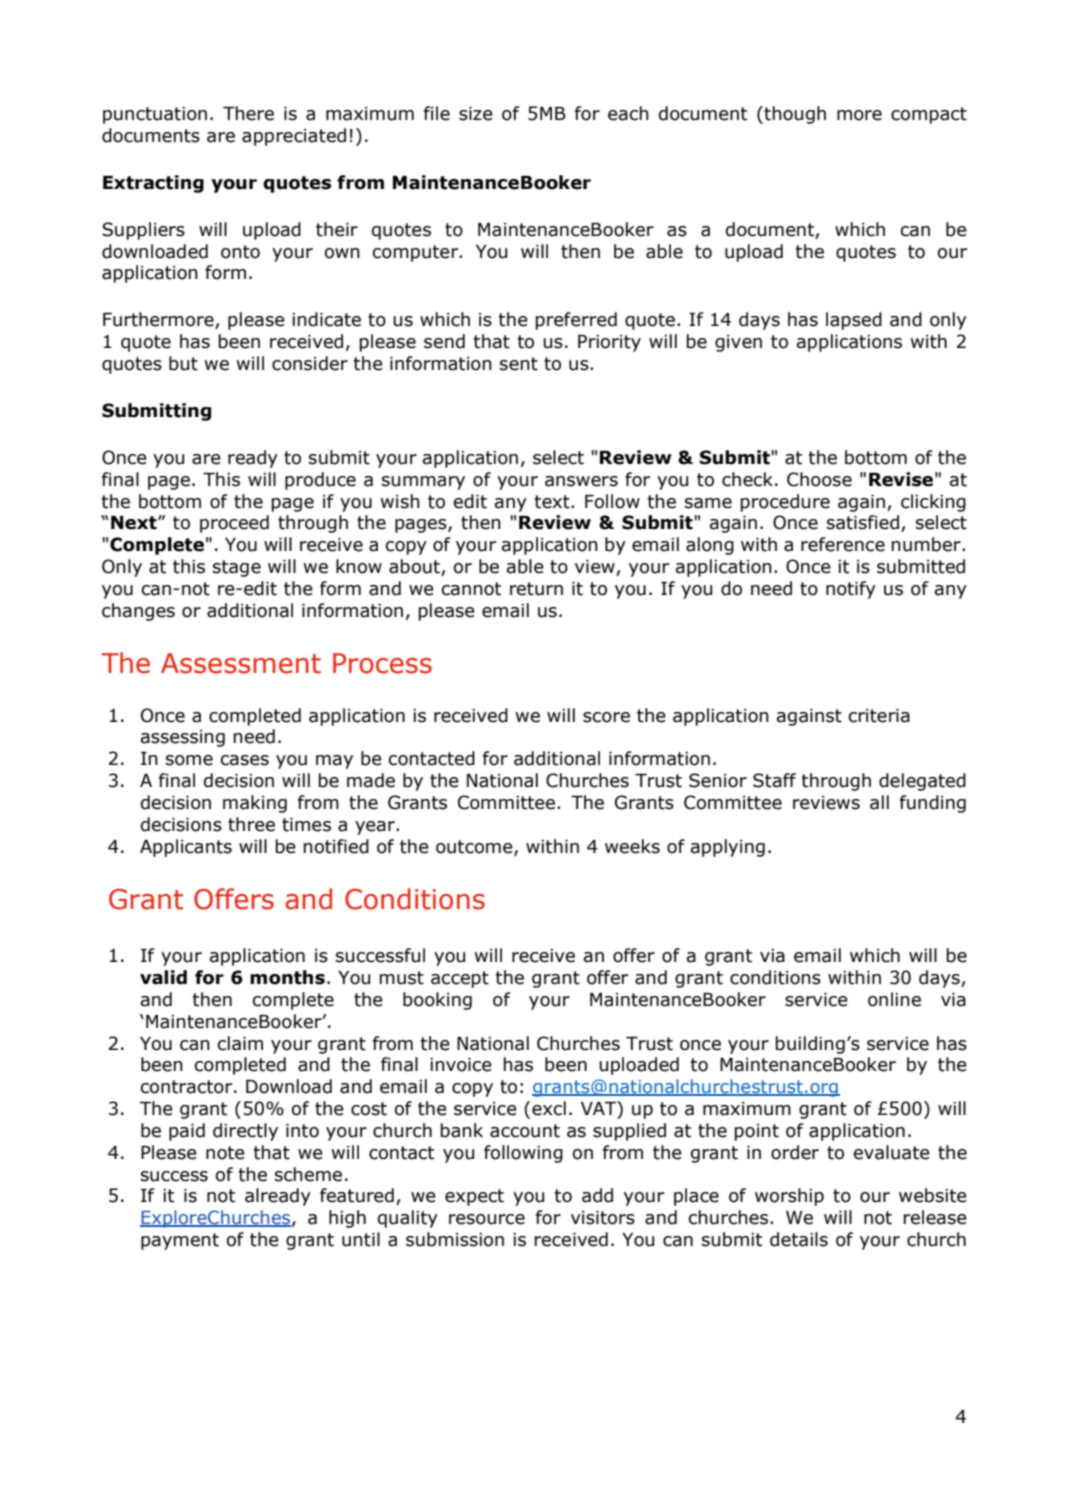  What do you see at coordinates (606, 717) in the page?
I see `score` at bounding box center [606, 717].
